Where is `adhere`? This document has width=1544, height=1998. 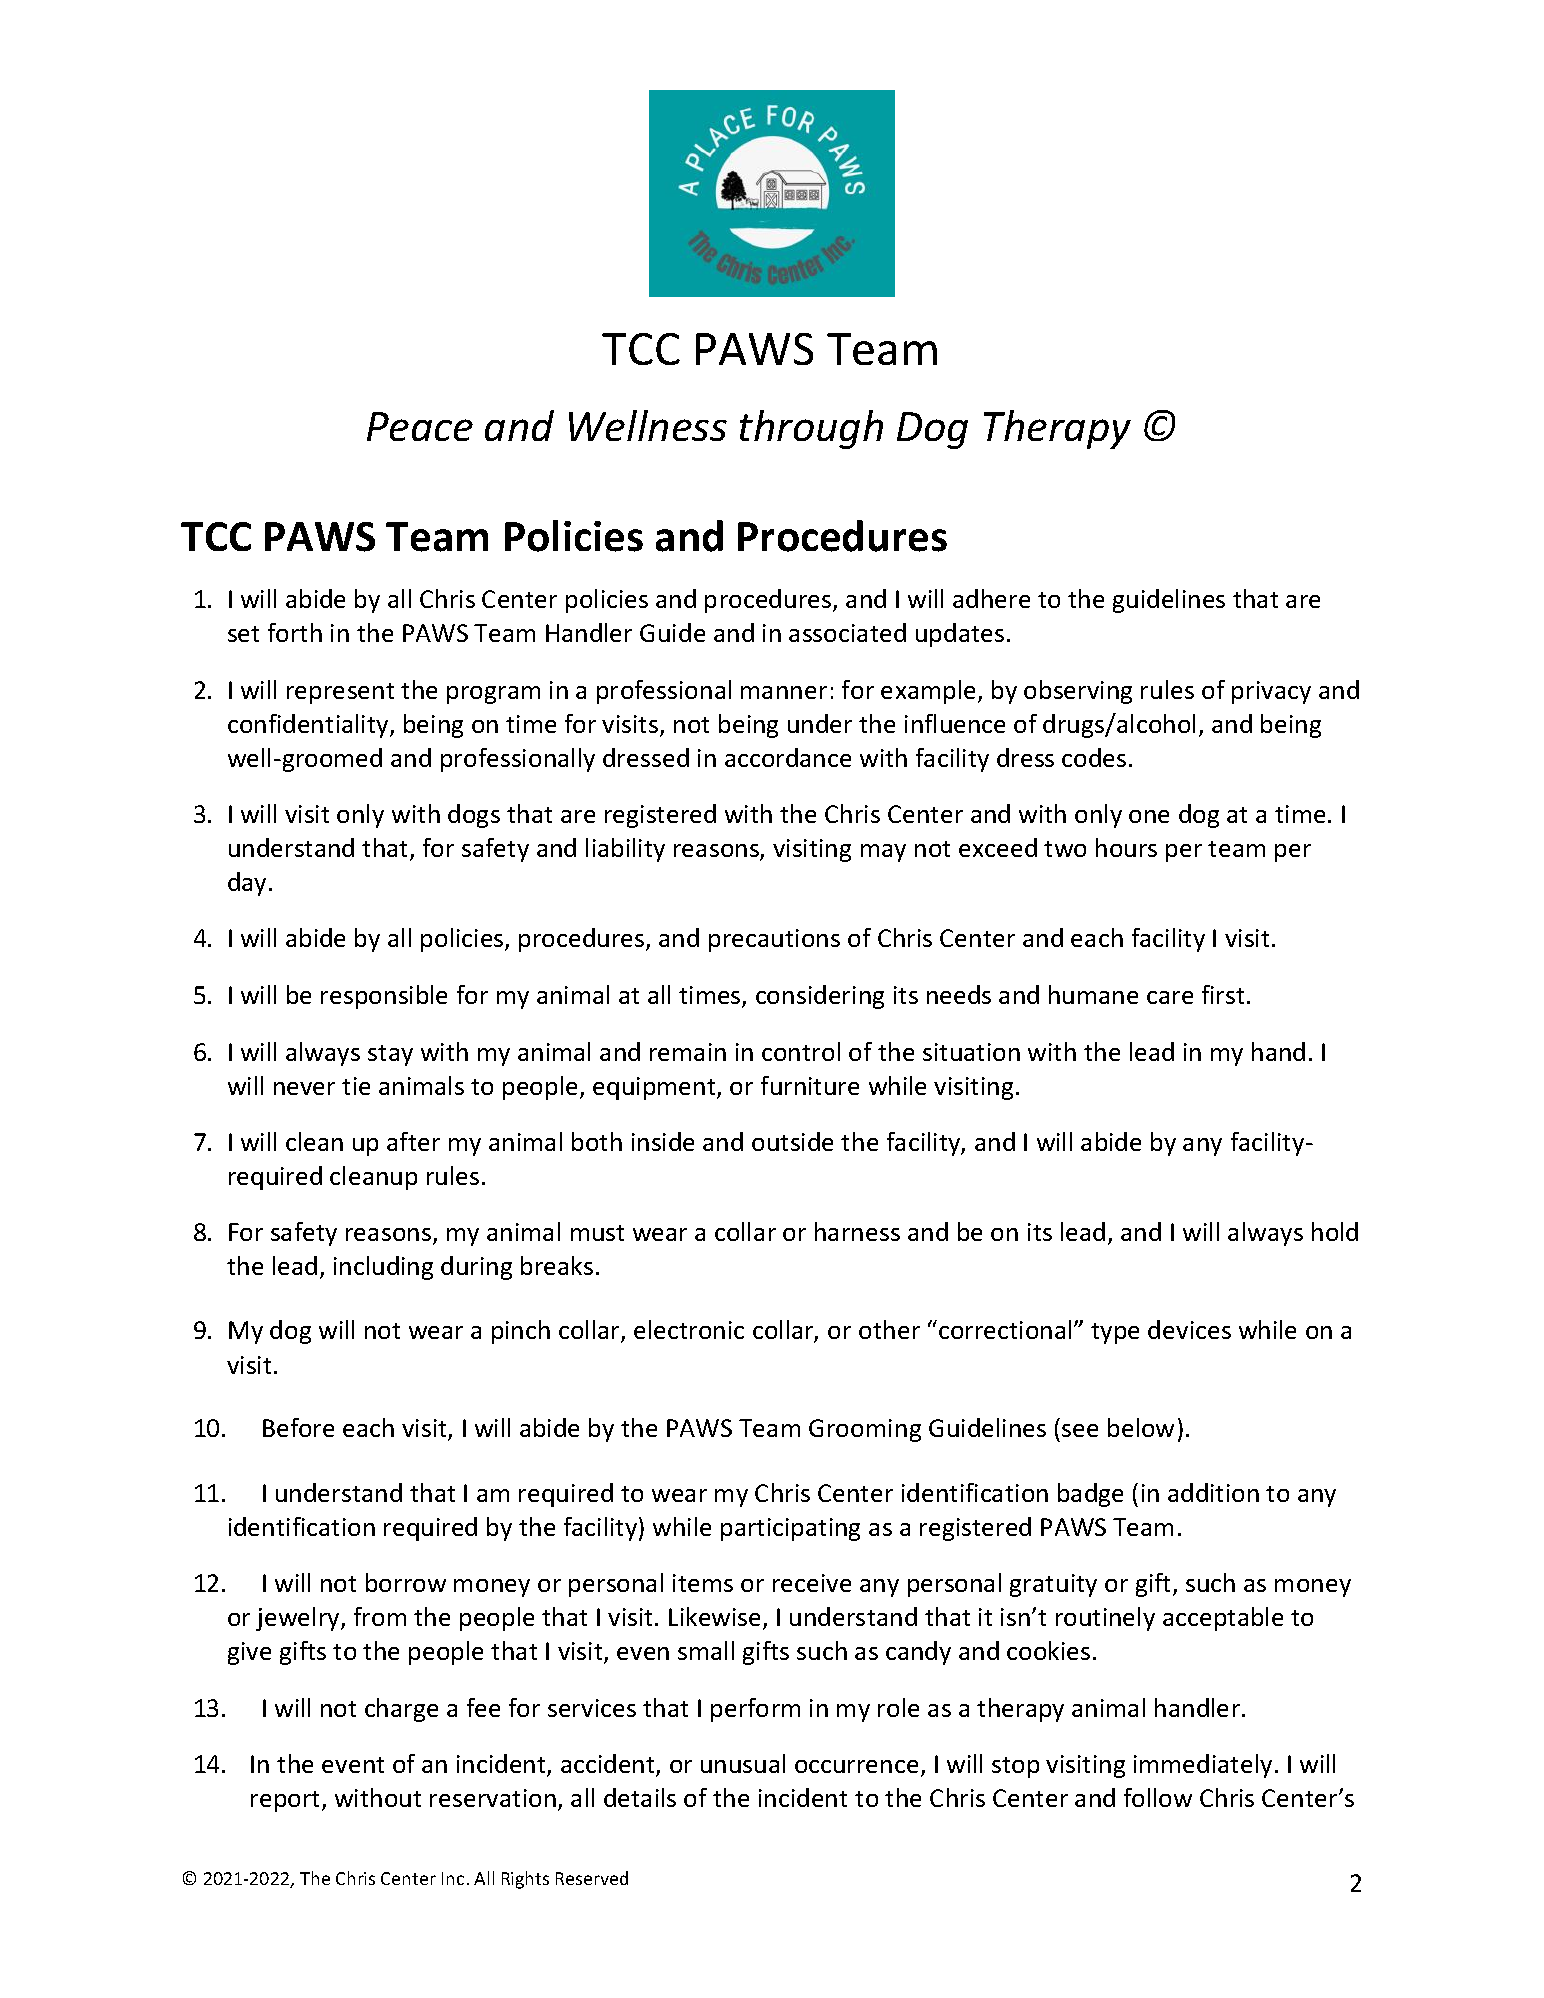
adhere is located at coordinates (991, 598).
